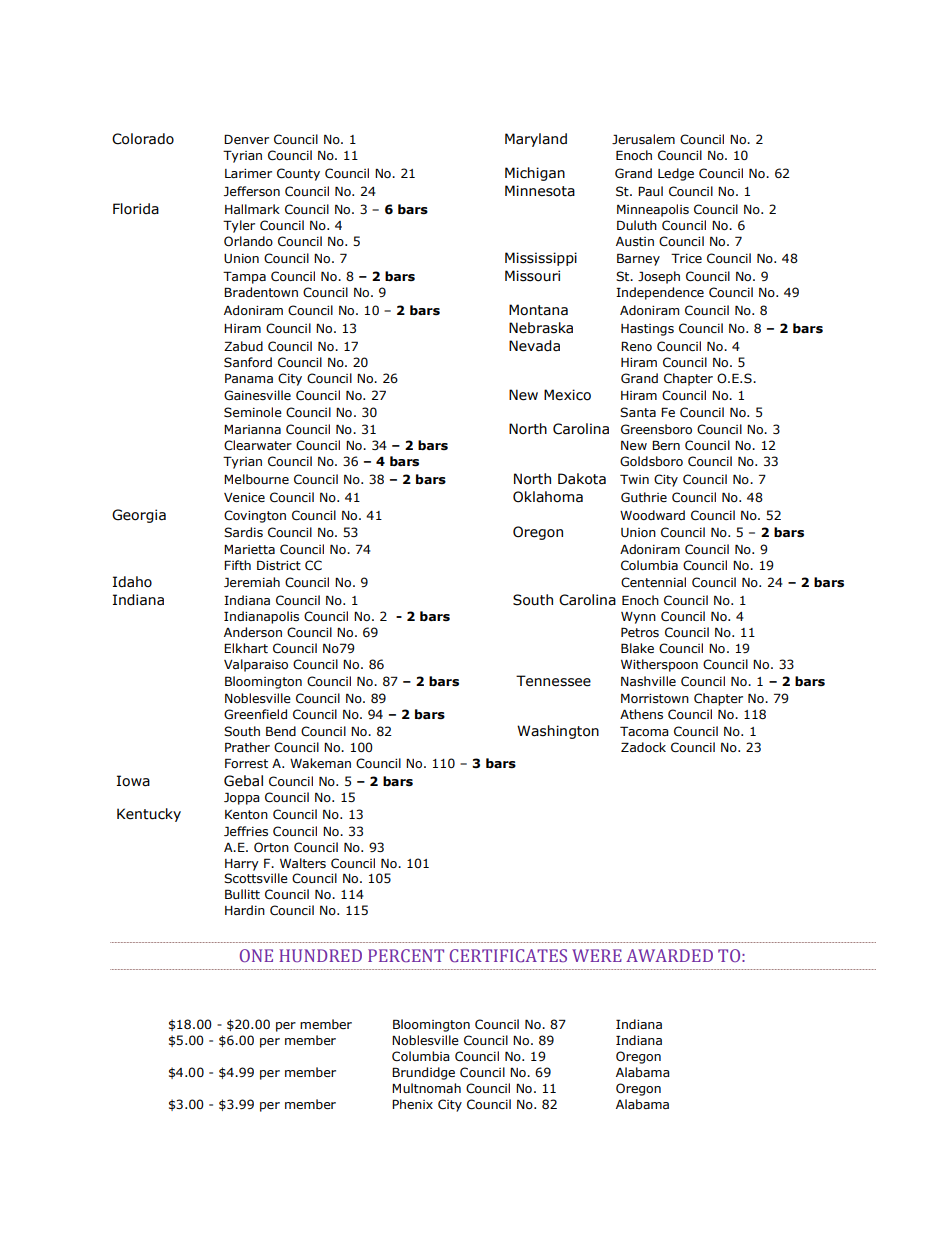  Describe the element at coordinates (258, 445) in the document. I see `Clearwater` at that location.
